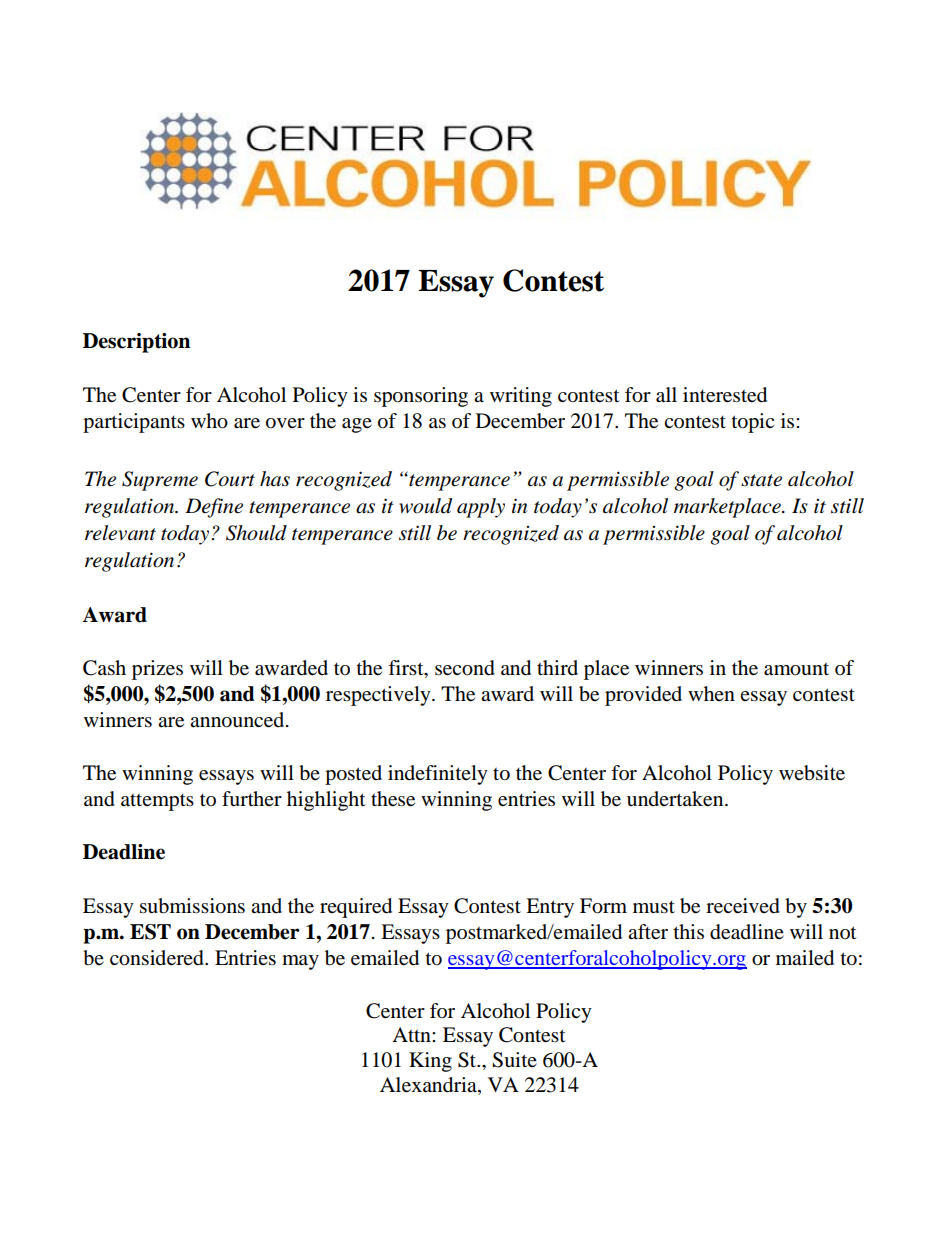  Describe the element at coordinates (725, 395) in the screenshot. I see `interested` at that location.
